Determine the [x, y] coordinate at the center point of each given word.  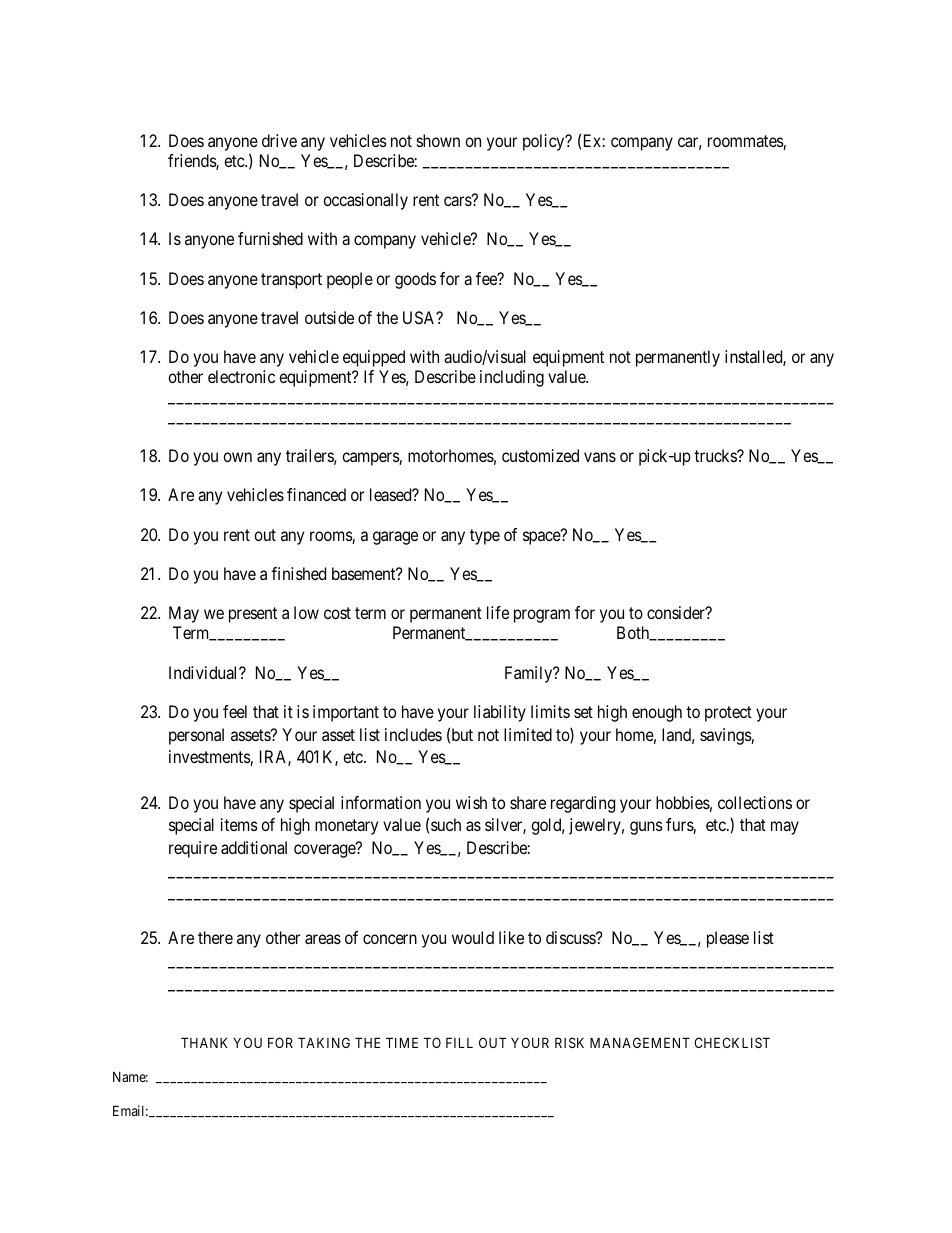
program [542, 616]
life [498, 612]
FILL [459, 1042]
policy [545, 142]
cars [458, 201]
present [253, 615]
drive [279, 140]
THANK [204, 1042]
